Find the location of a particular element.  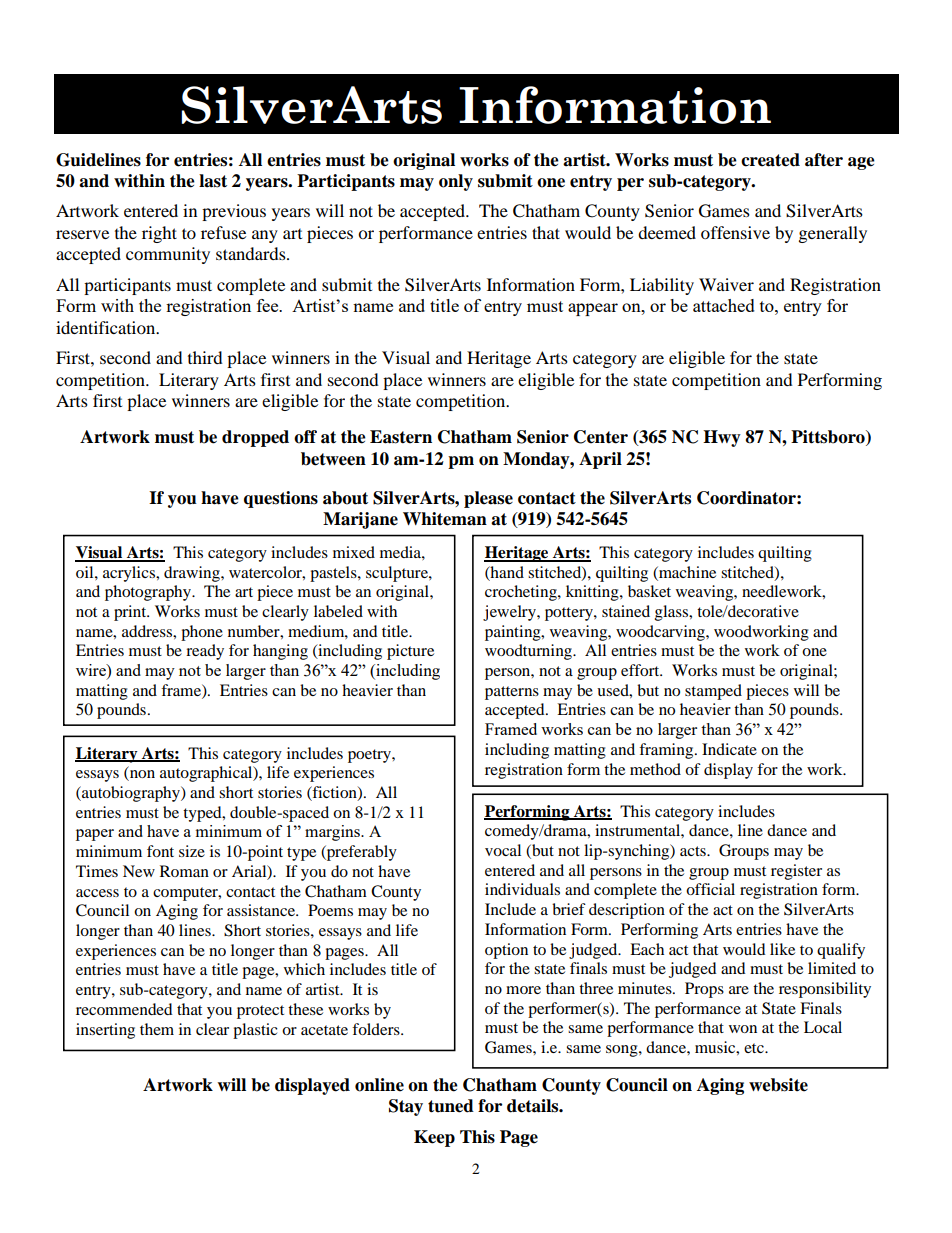

stamped is located at coordinates (713, 692).
